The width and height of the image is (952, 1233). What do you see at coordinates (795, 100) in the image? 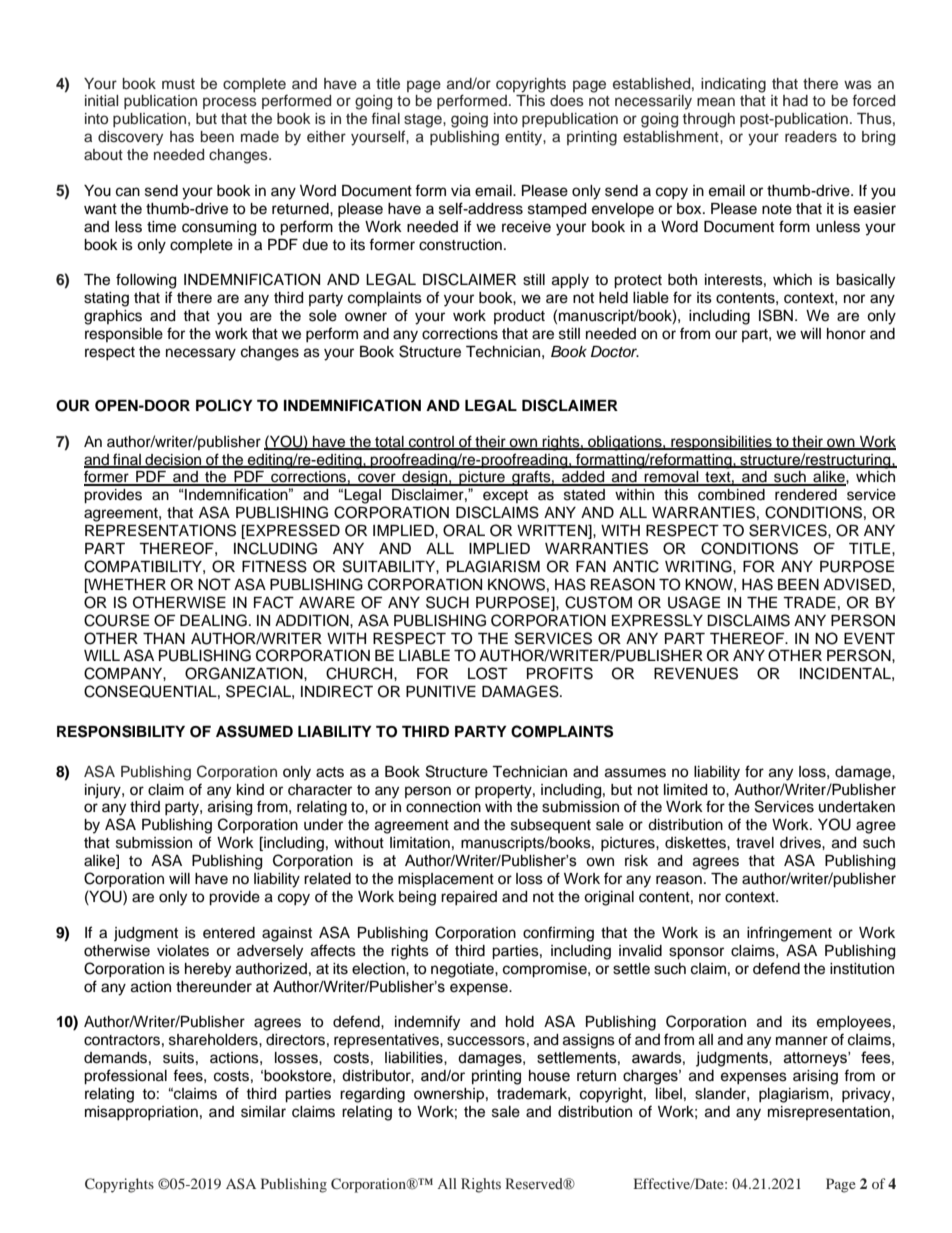
I see `had` at bounding box center [795, 100].
